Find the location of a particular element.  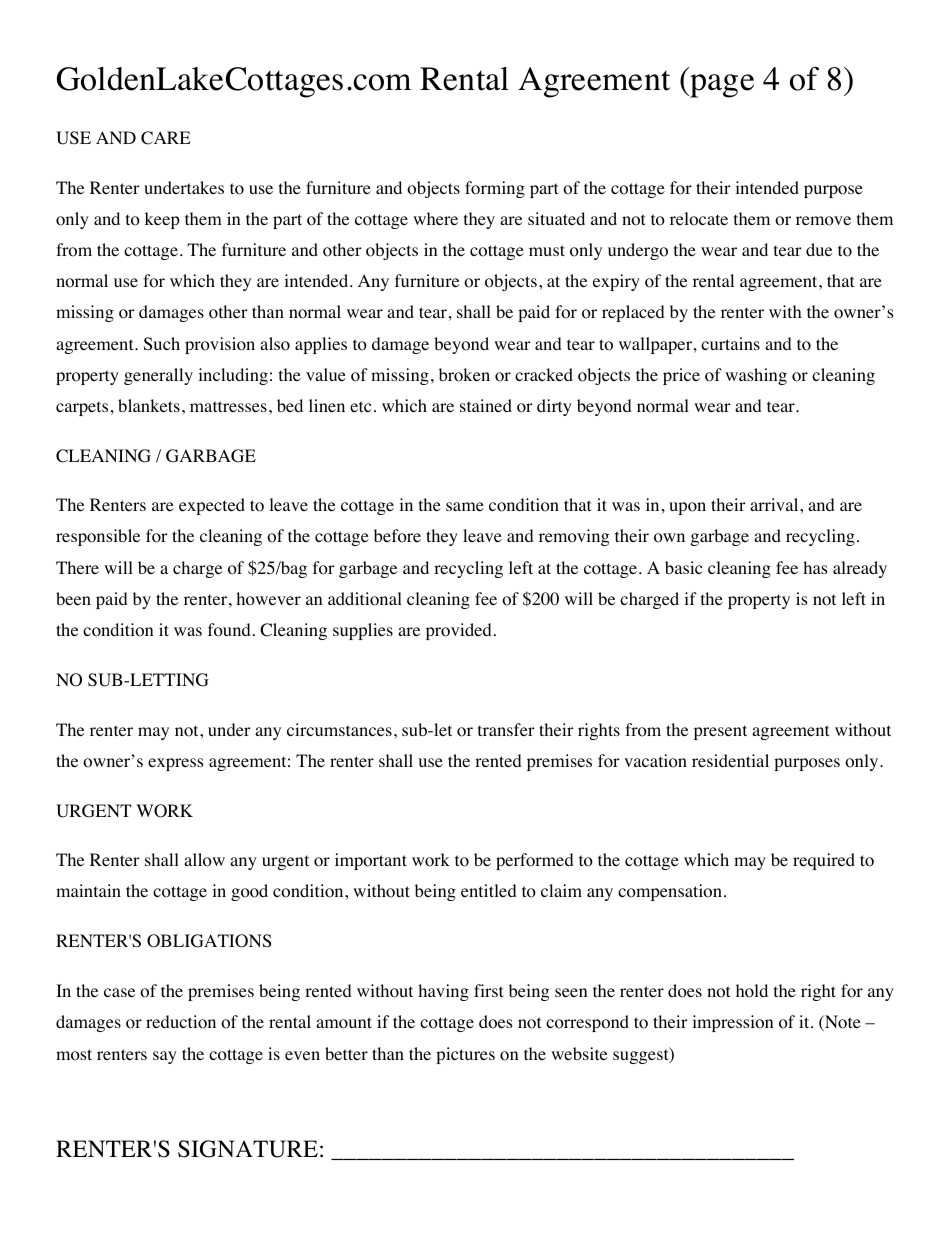

residential is located at coordinates (730, 760).
